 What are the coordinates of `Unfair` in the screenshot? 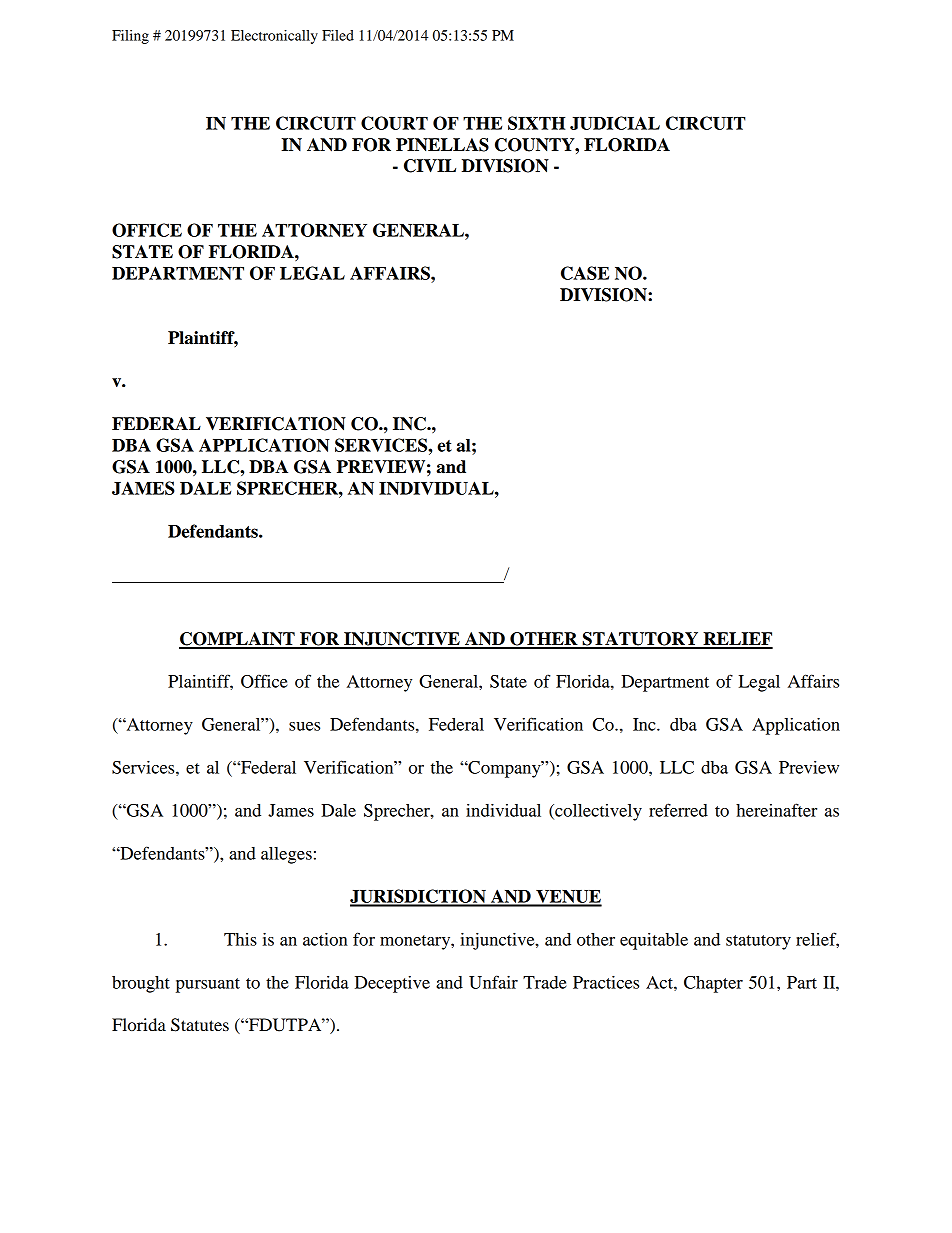 It's located at (493, 982).
